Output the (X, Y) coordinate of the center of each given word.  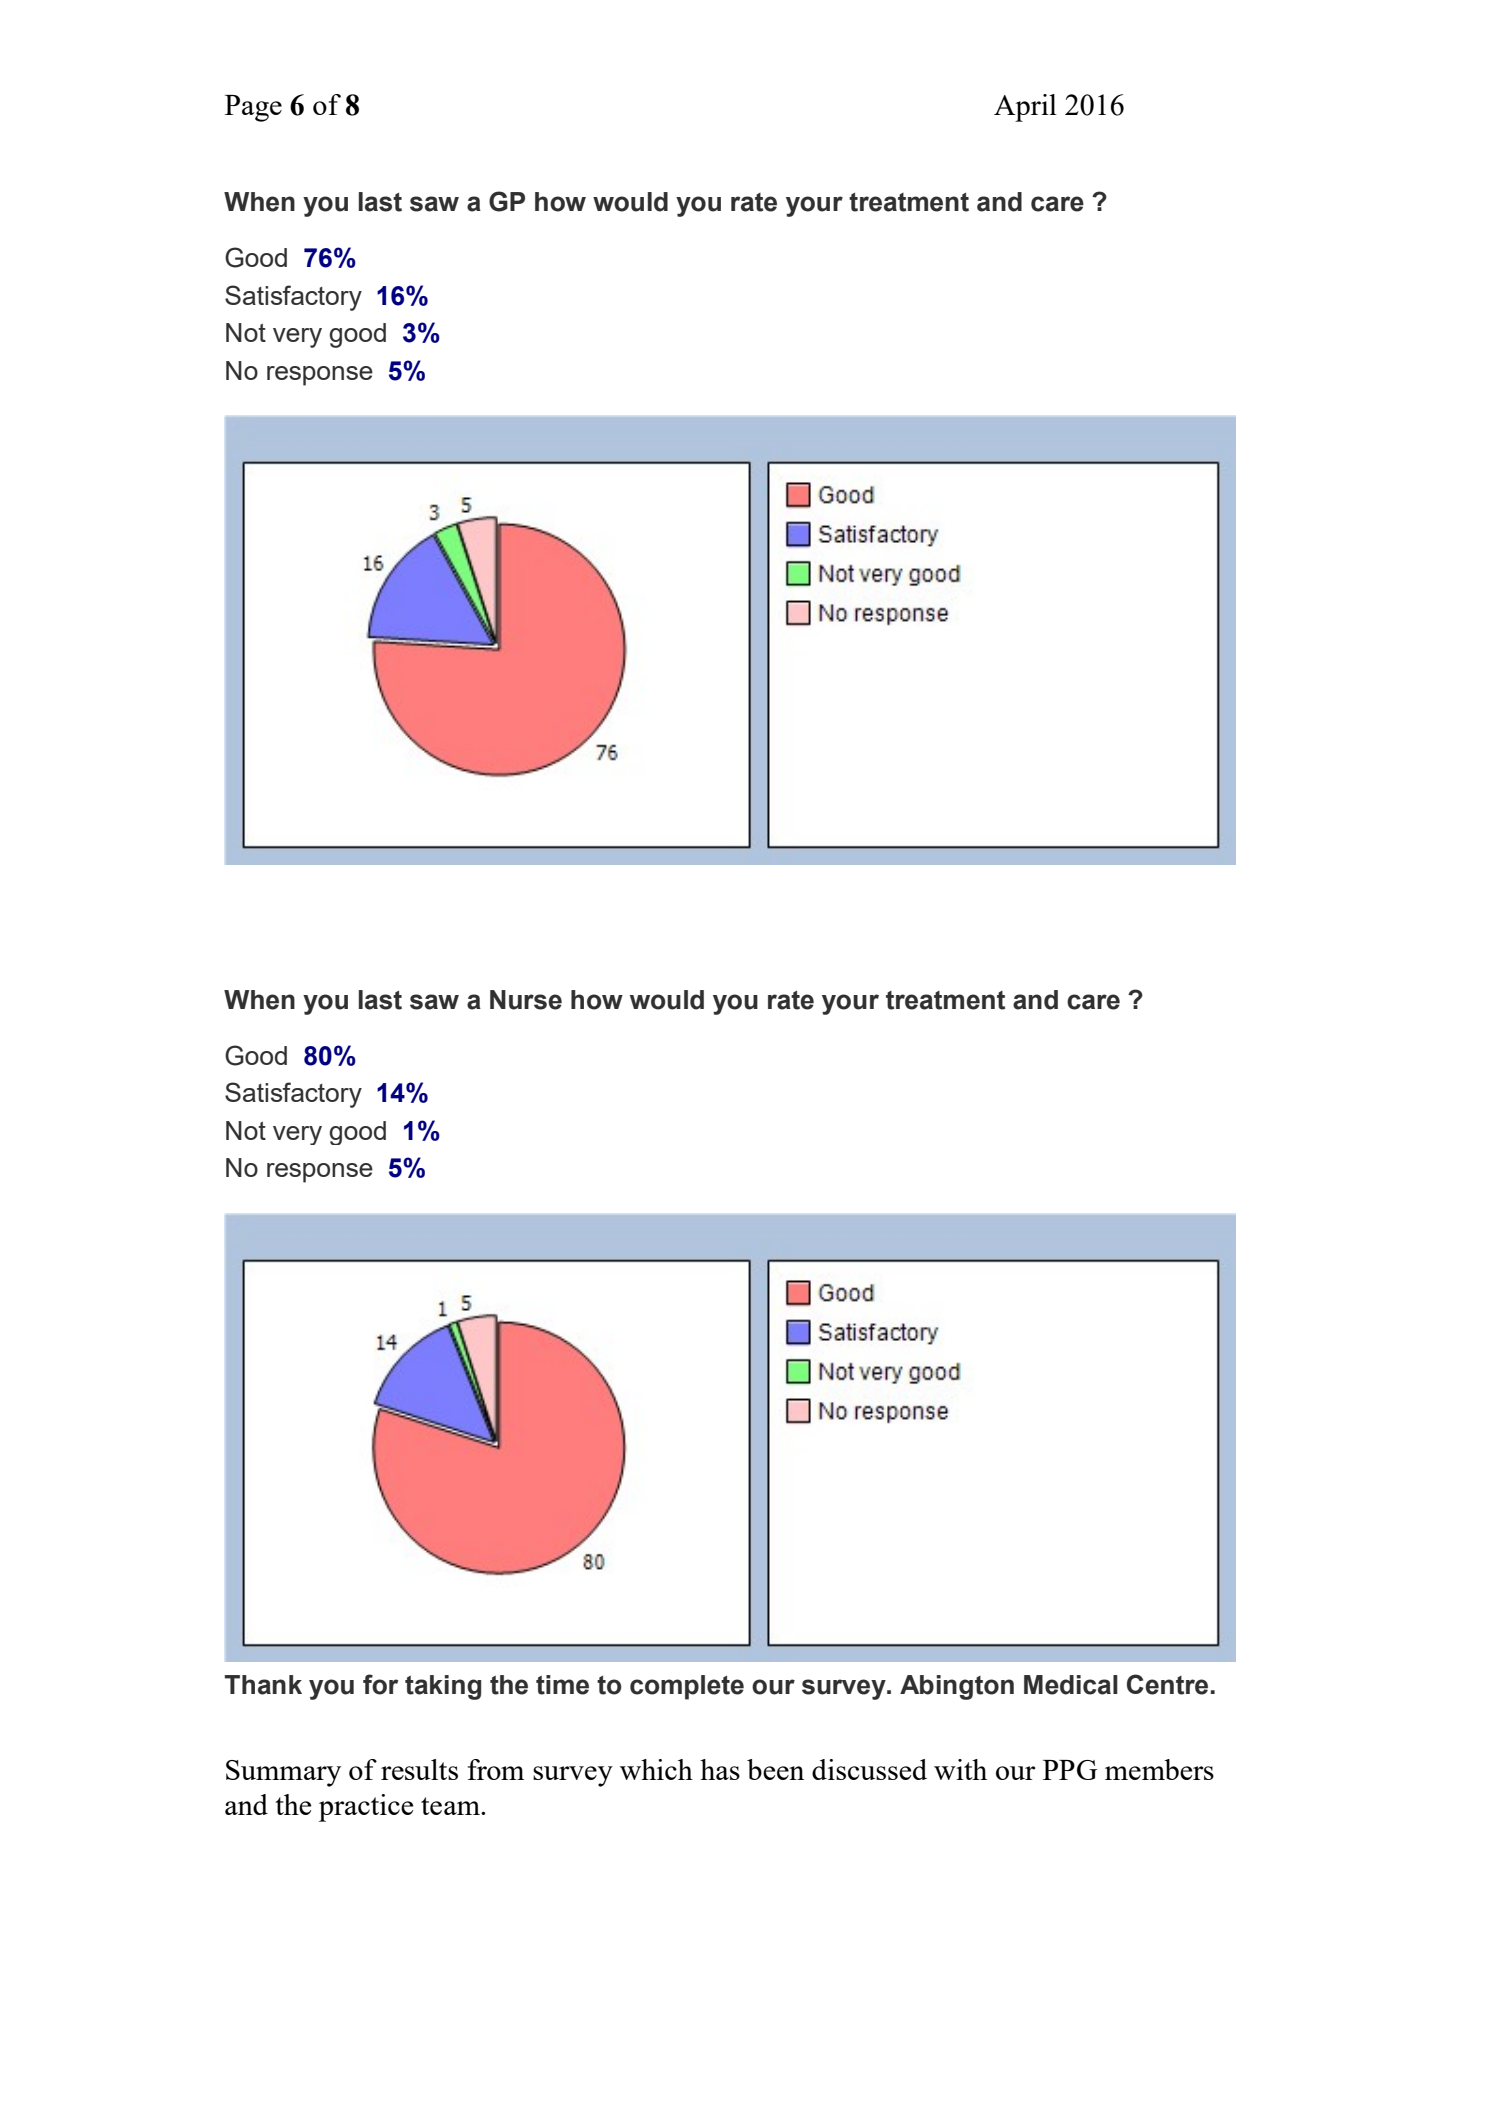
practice (366, 1808)
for (380, 1684)
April (1025, 108)
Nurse (526, 1000)
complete (687, 1687)
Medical (1071, 1685)
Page (253, 108)
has (720, 1769)
